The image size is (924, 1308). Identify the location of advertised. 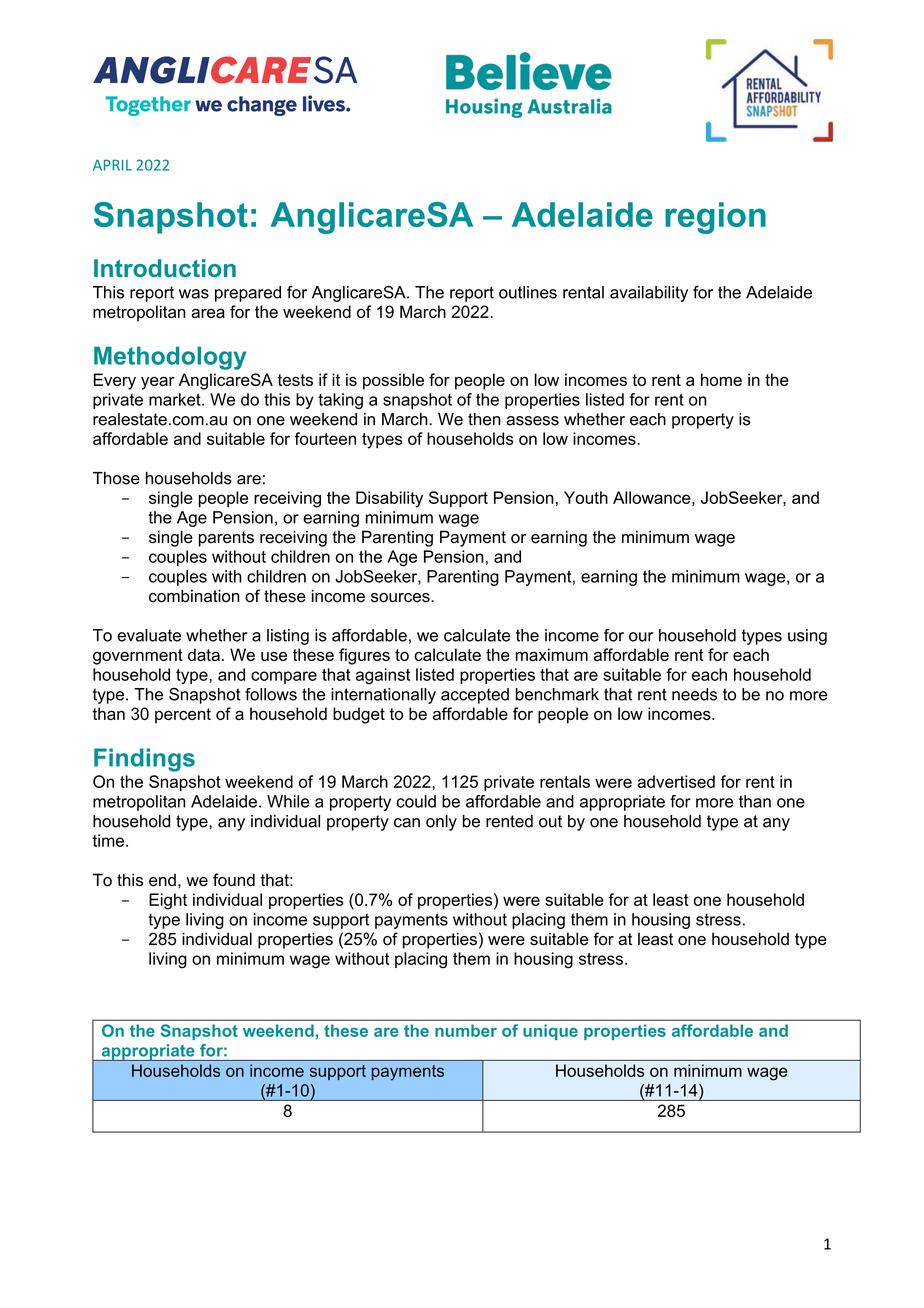
(676, 781).
